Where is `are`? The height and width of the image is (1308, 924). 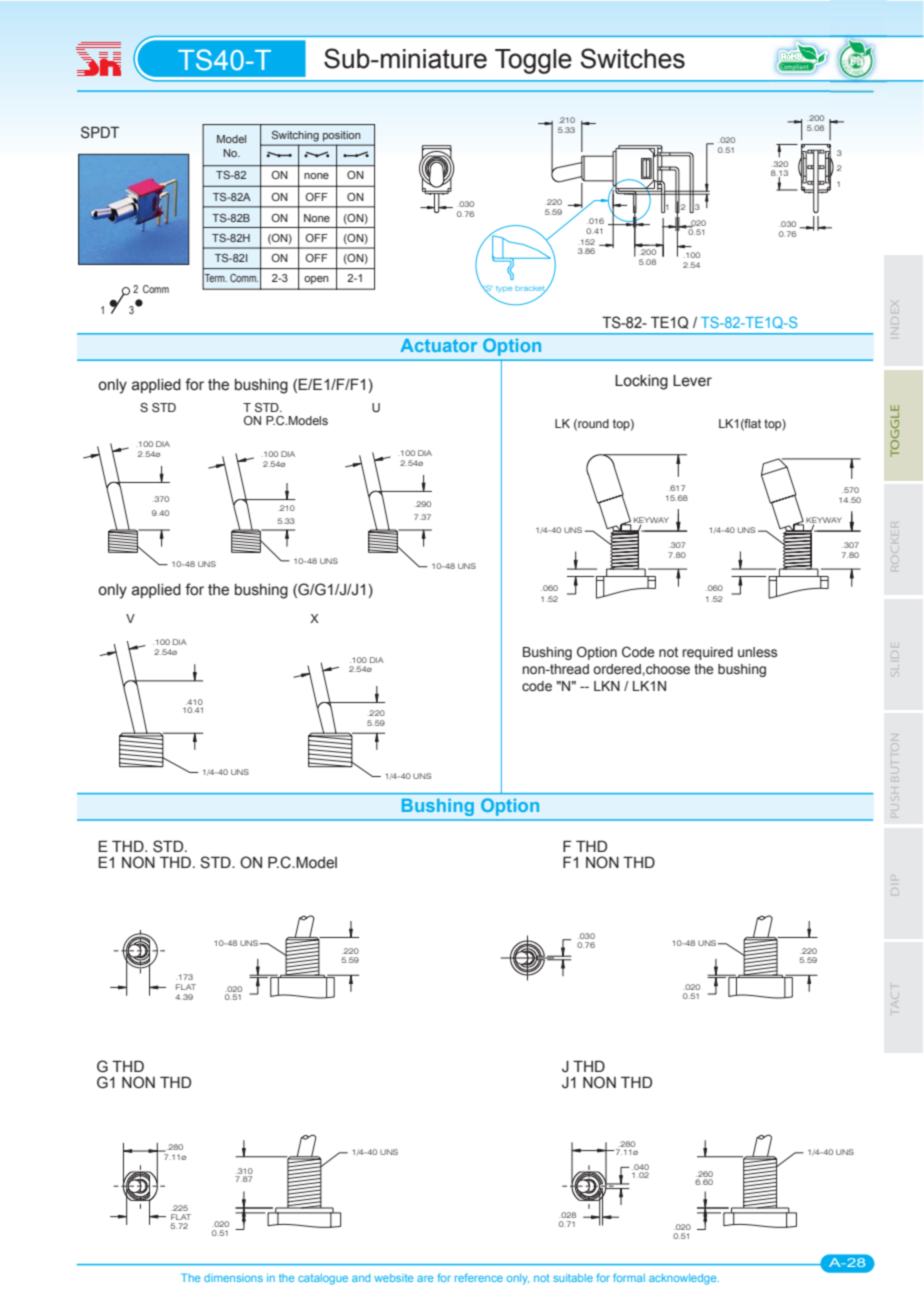 are is located at coordinates (425, 1279).
